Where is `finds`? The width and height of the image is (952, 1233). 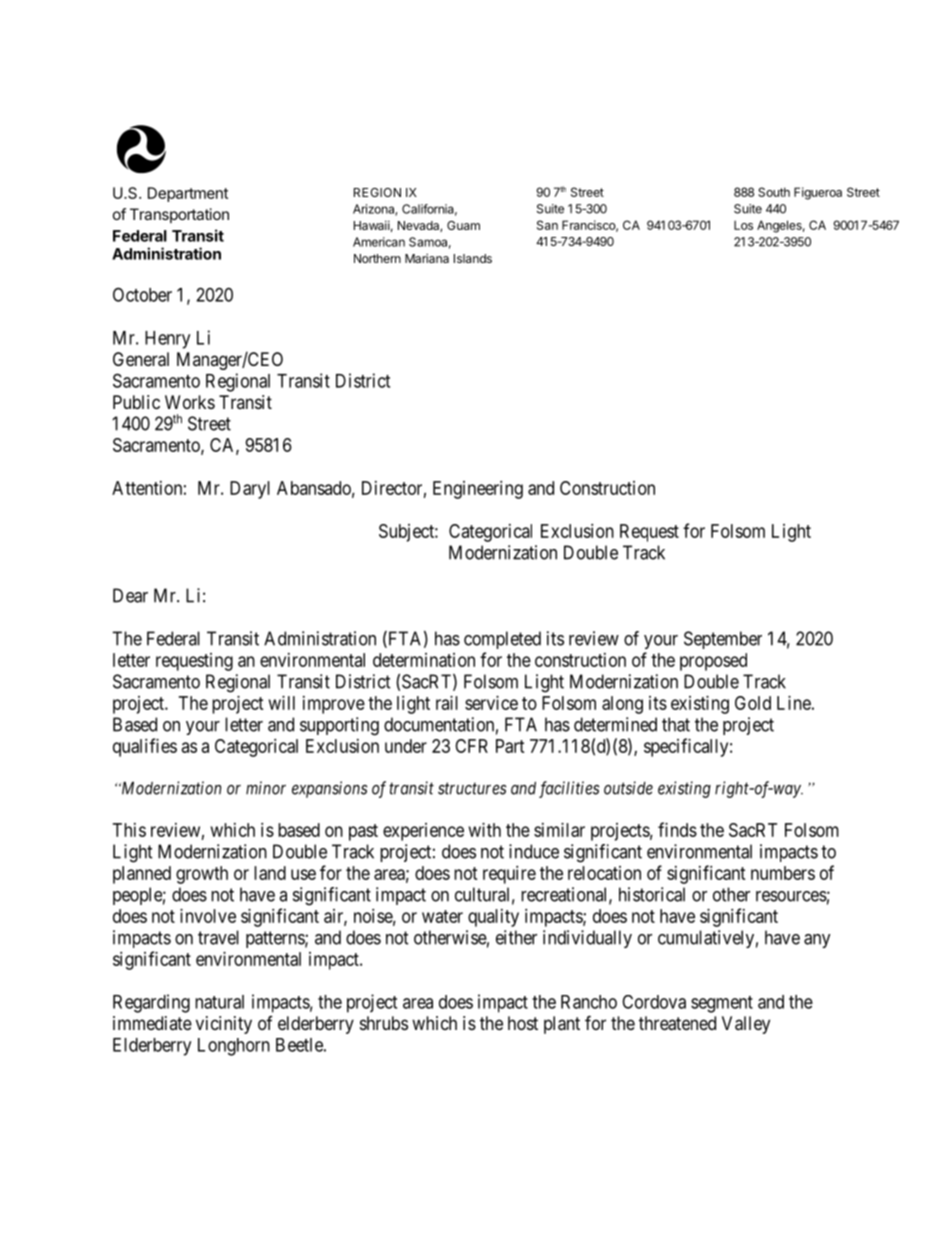 finds is located at coordinates (677, 829).
